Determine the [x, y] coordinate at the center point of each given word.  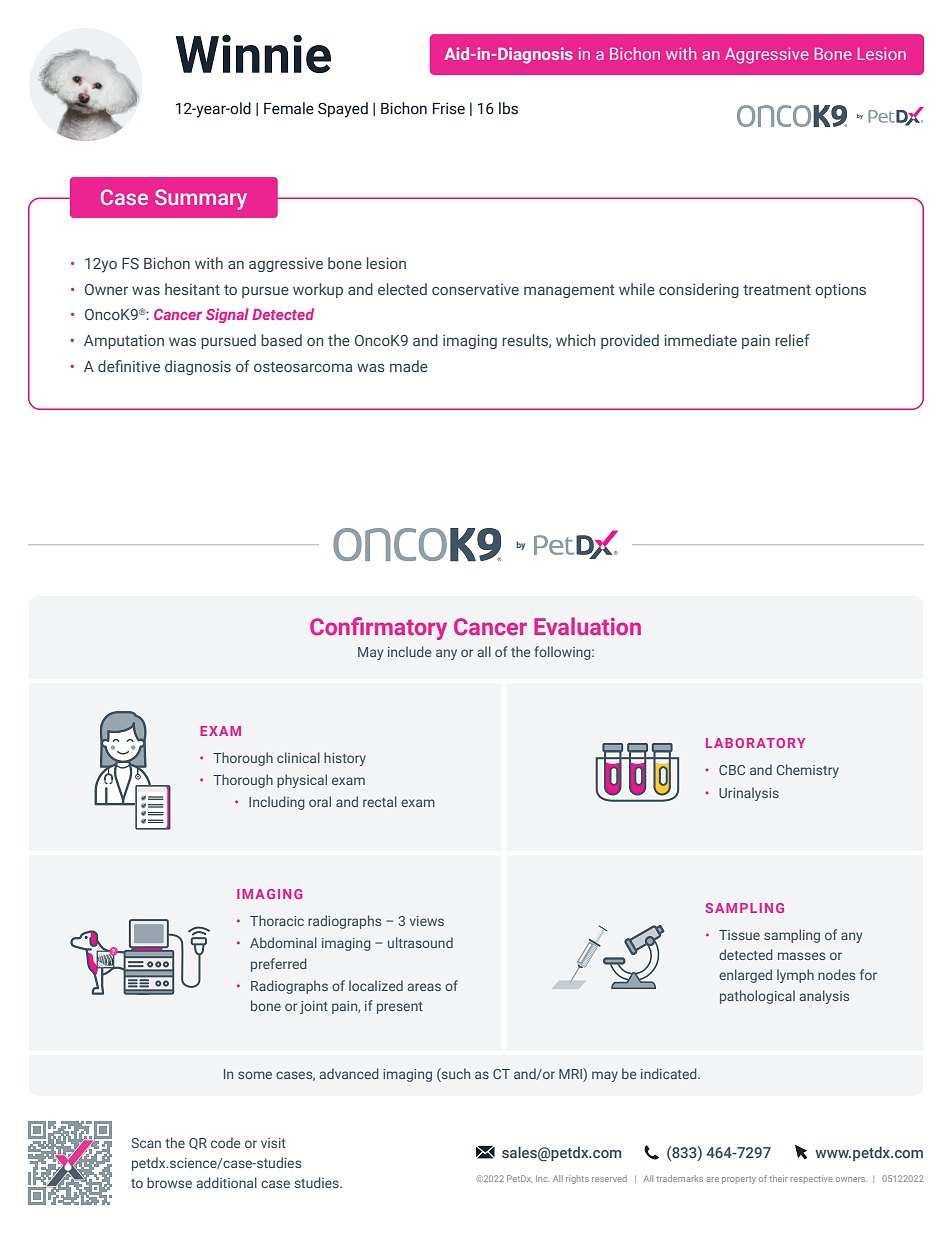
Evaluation [587, 626]
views [427, 921]
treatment [777, 290]
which [576, 340]
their [778, 1178]
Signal [227, 315]
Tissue [739, 935]
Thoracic [277, 920]
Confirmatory [378, 628]
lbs [508, 108]
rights [577, 1179]
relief [792, 340]
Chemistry [808, 771]
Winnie [253, 54]
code [225, 1142]
